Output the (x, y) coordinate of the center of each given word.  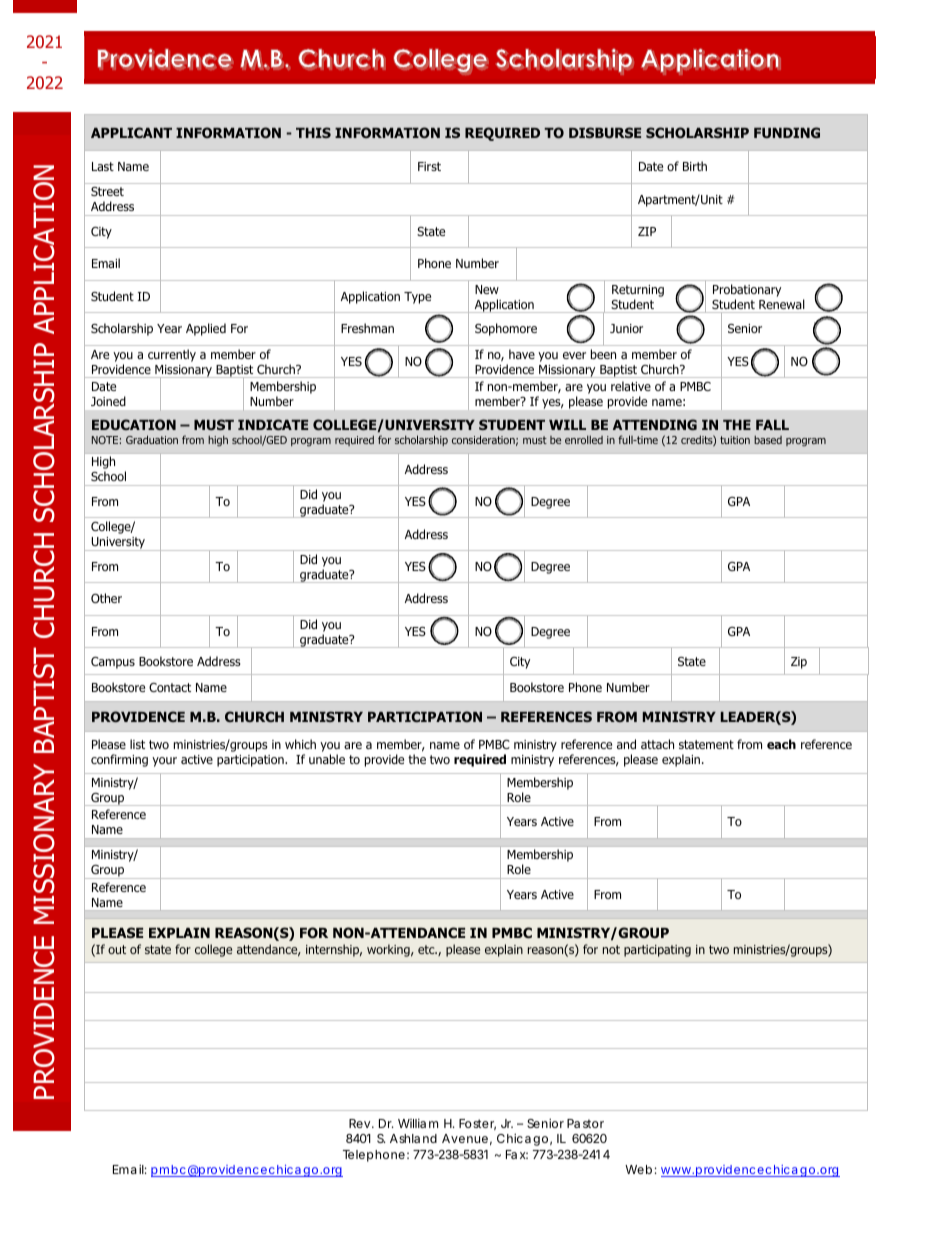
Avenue (465, 1138)
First (429, 166)
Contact (170, 687)
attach (657, 744)
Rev (361, 1123)
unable (327, 759)
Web (638, 1169)
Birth (695, 166)
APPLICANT (131, 132)
